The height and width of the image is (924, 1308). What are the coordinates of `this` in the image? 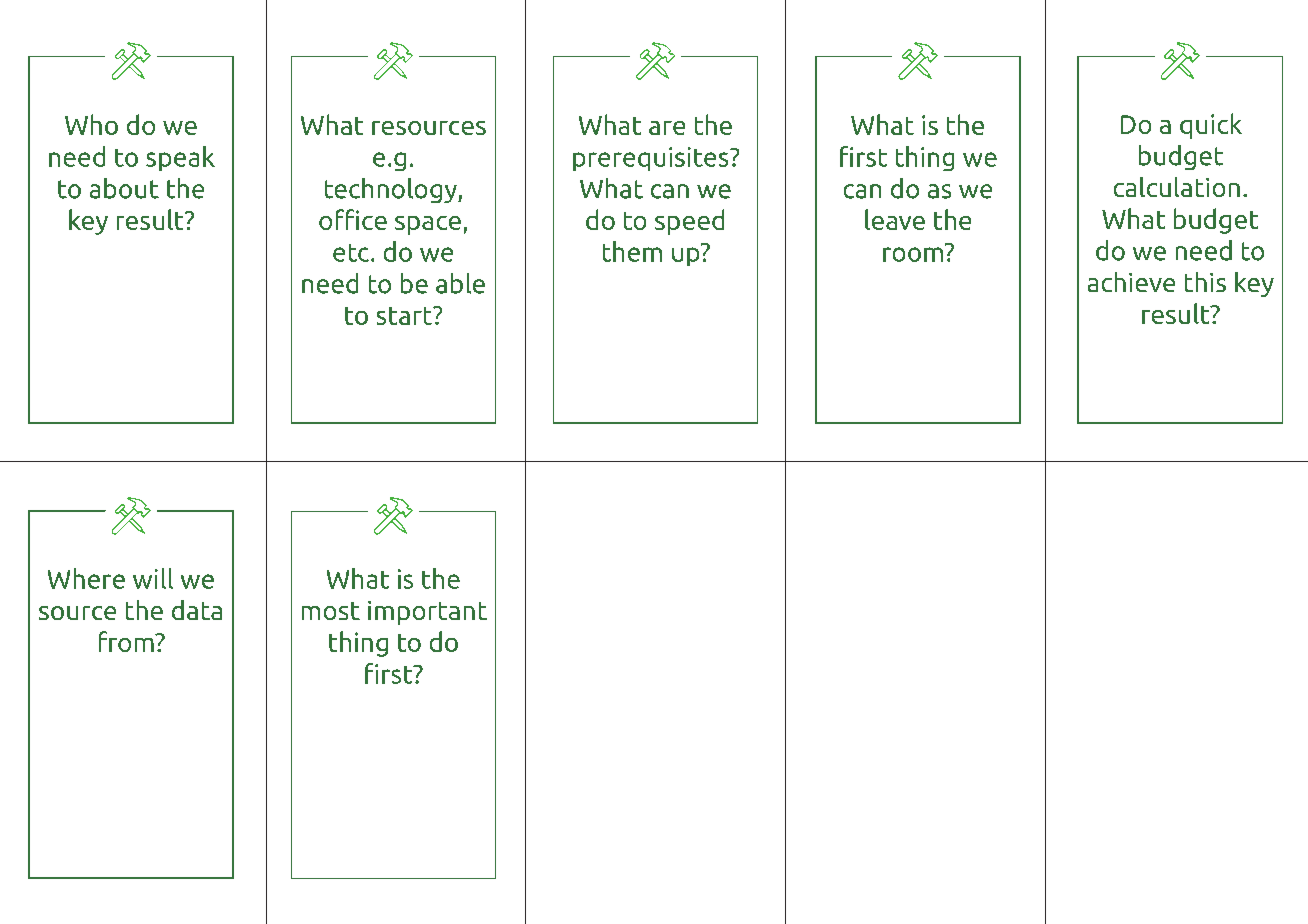 It's located at (1205, 282).
